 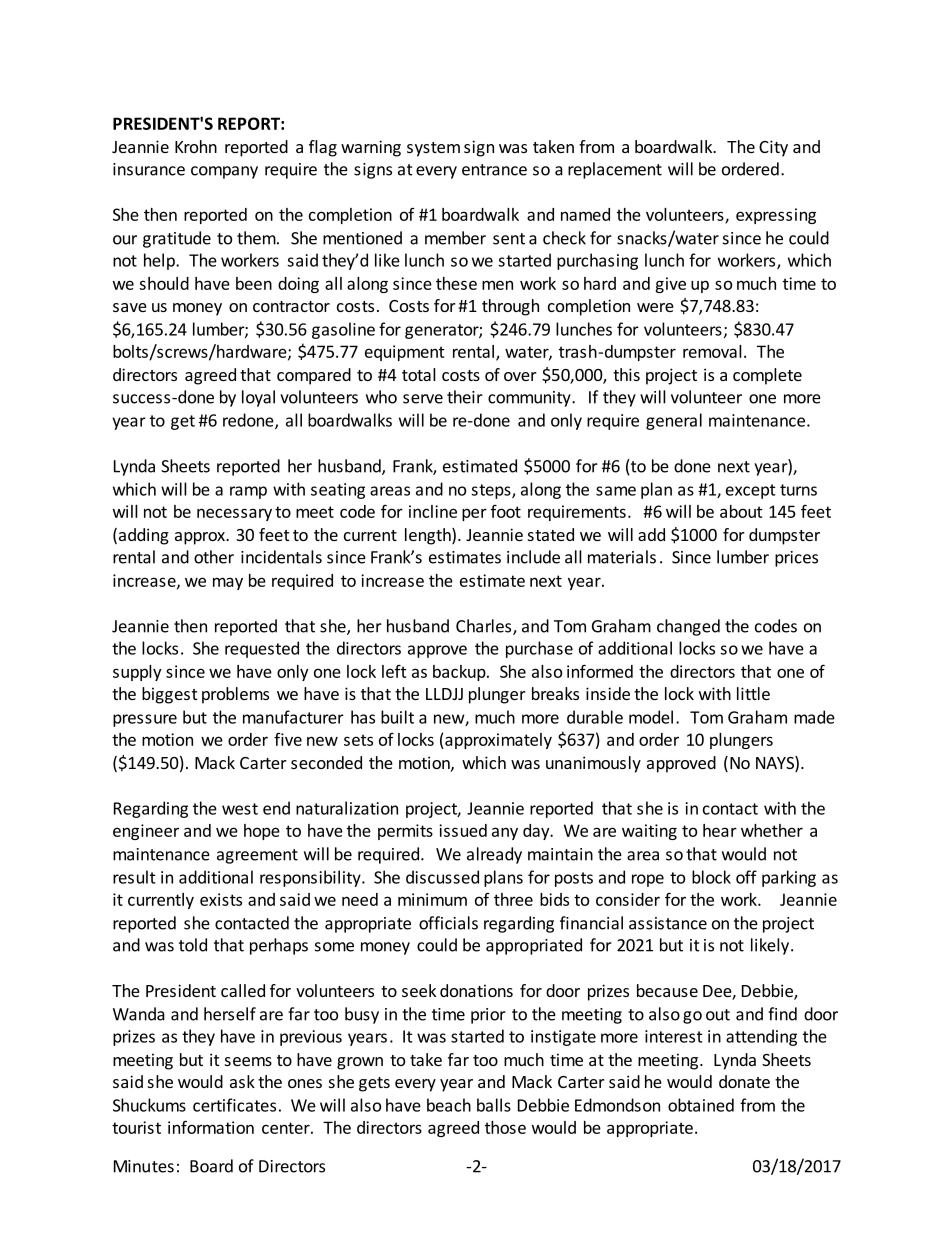 I want to click on general, so click(x=674, y=421).
